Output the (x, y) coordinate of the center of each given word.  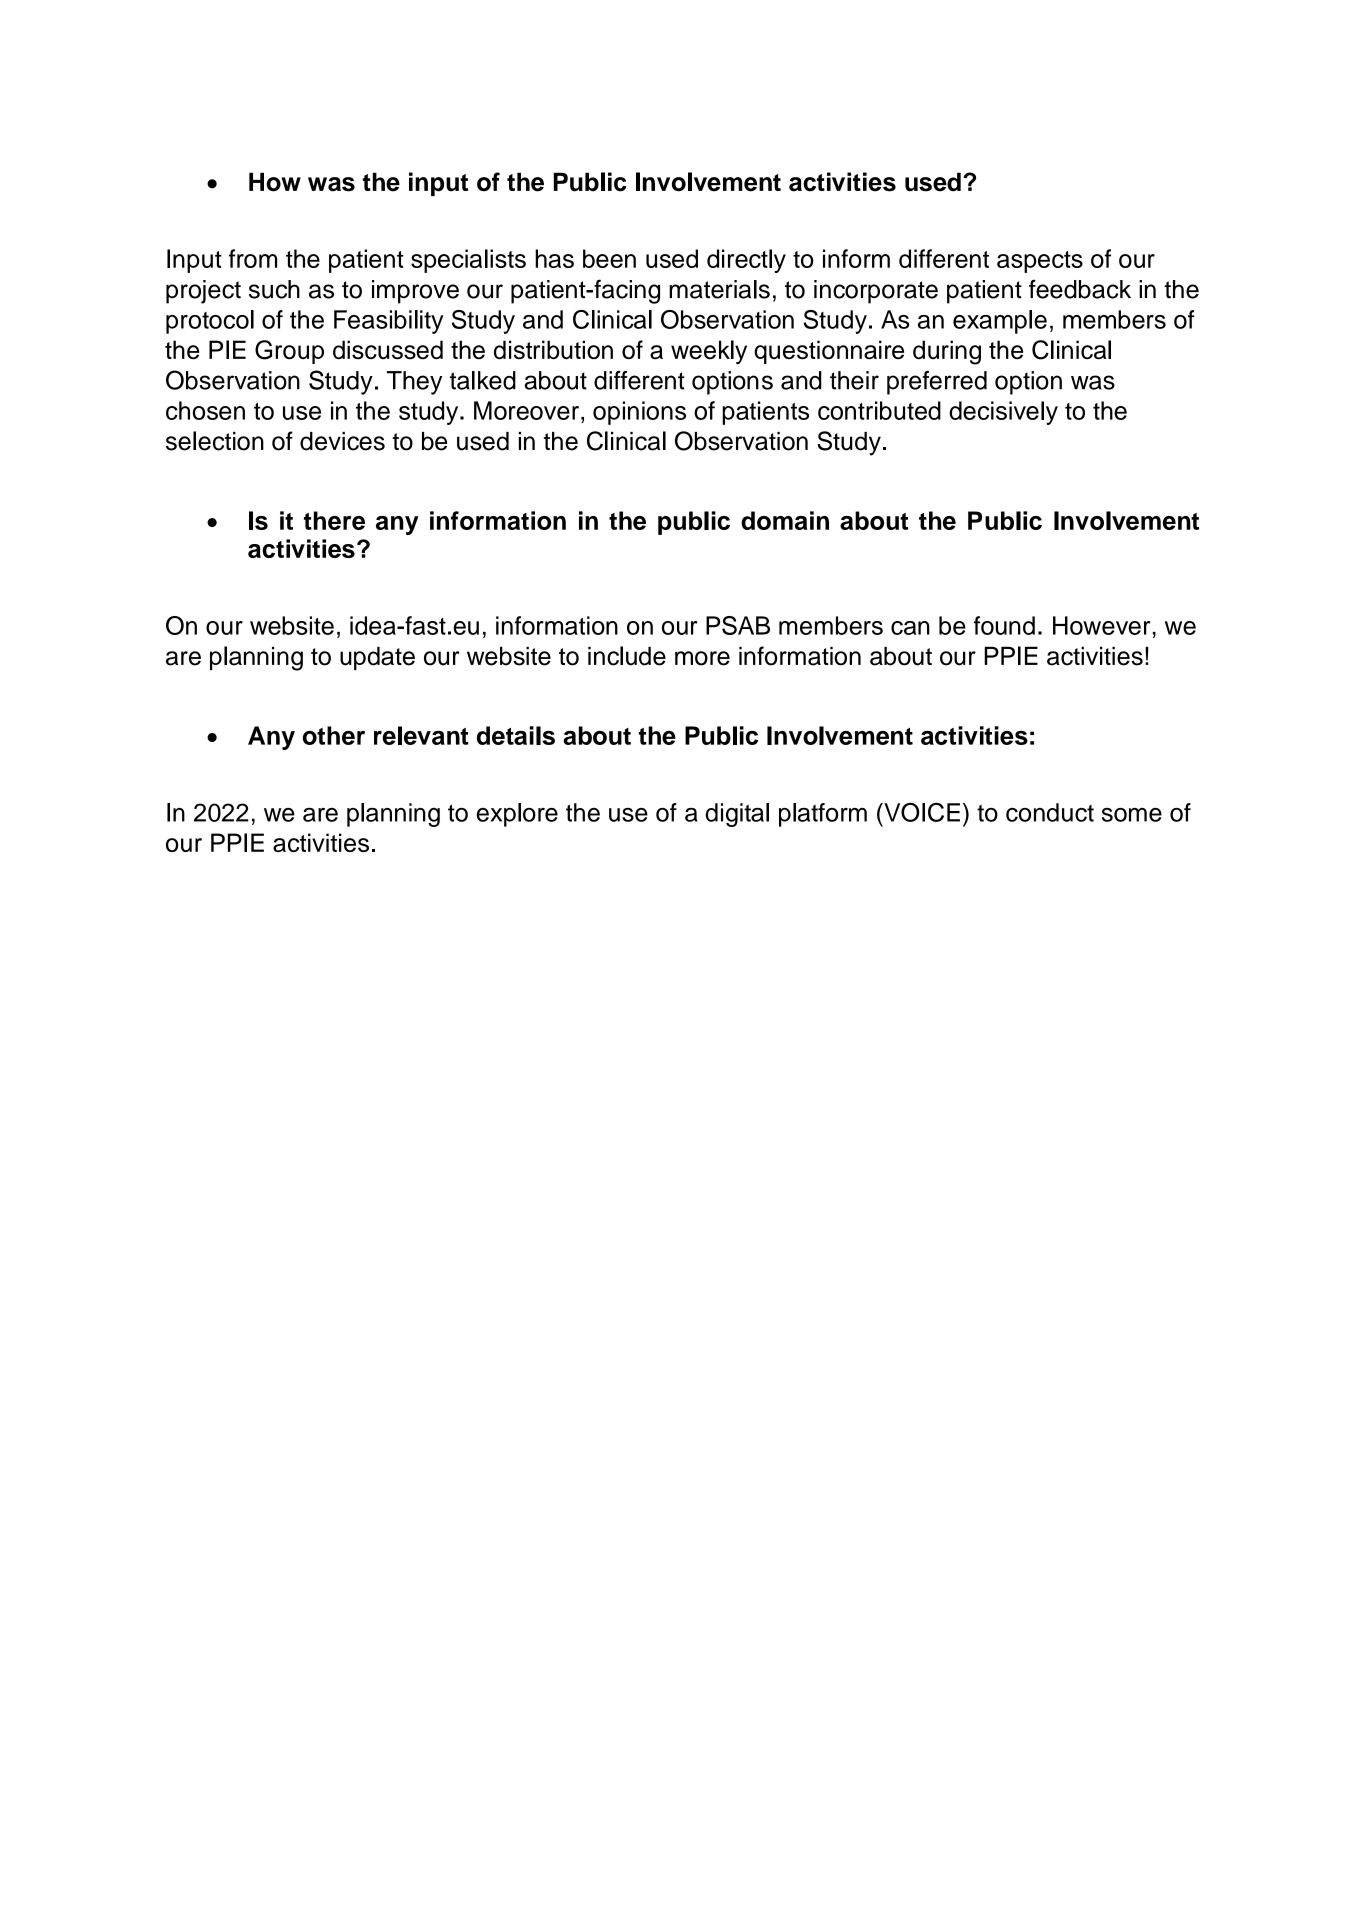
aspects (1040, 262)
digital (737, 815)
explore (517, 815)
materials (719, 289)
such (274, 289)
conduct (1050, 812)
